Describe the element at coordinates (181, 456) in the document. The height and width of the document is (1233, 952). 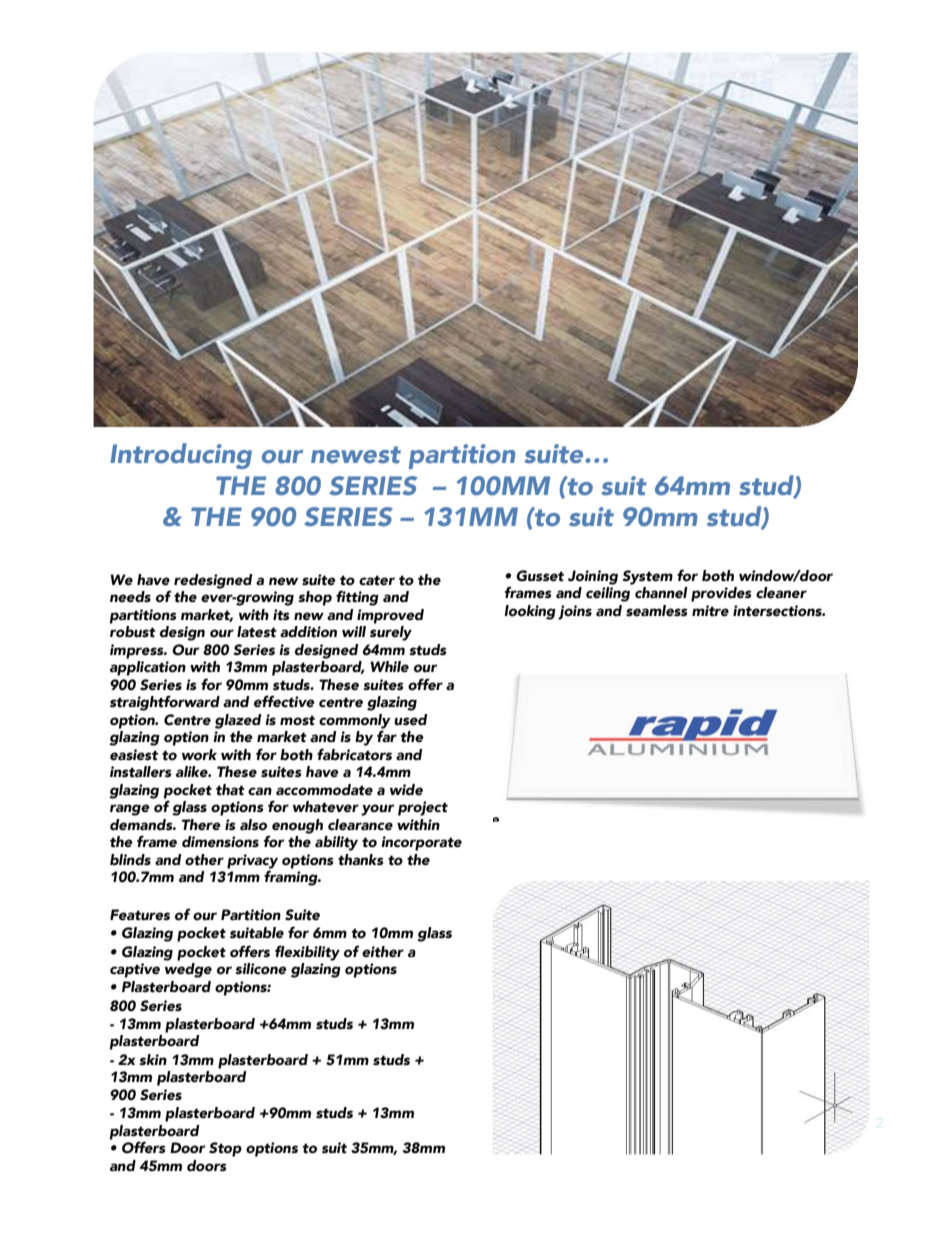
I see `Introducing` at that location.
